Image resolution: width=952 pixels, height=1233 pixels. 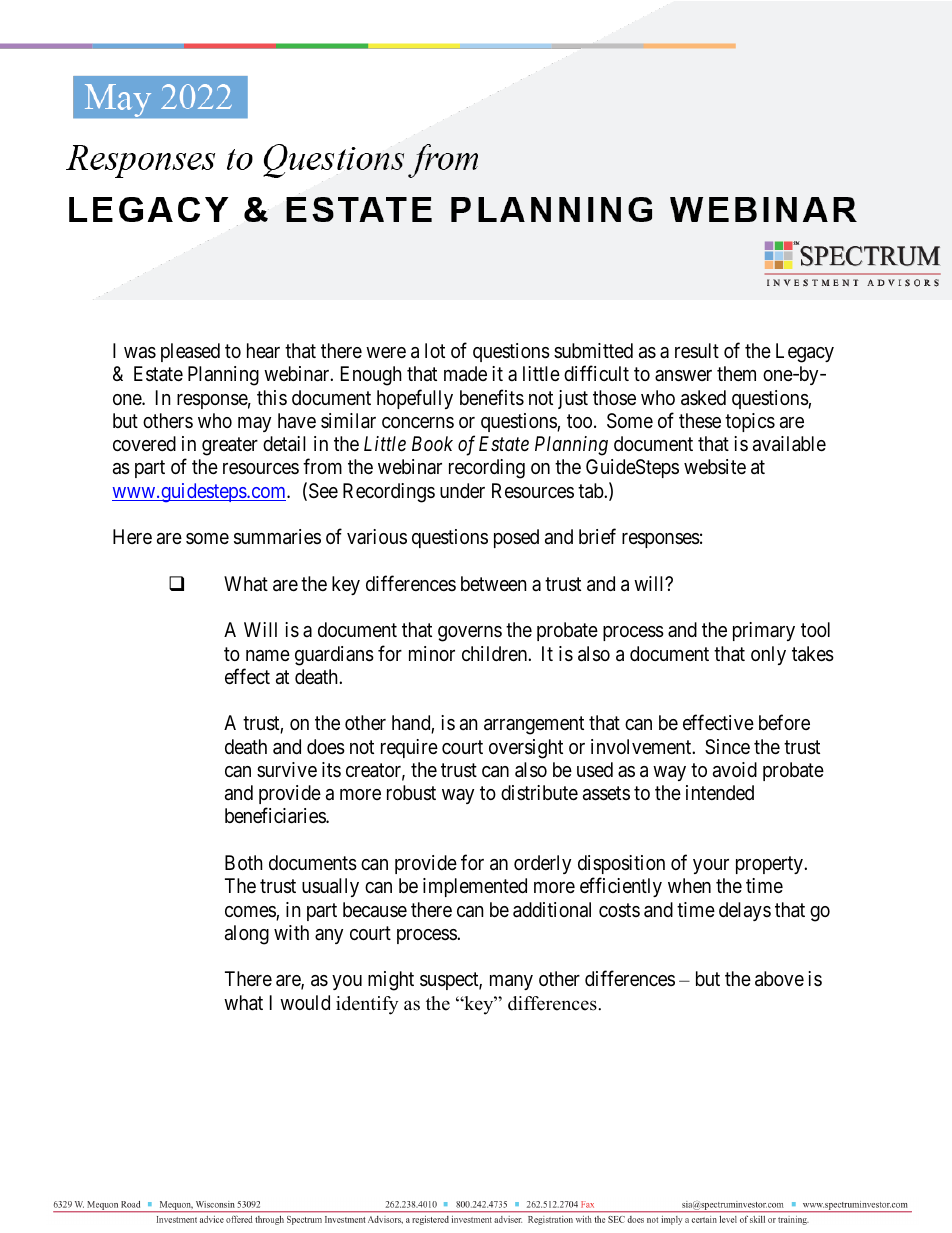 What do you see at coordinates (711, 866) in the page?
I see `your` at bounding box center [711, 866].
